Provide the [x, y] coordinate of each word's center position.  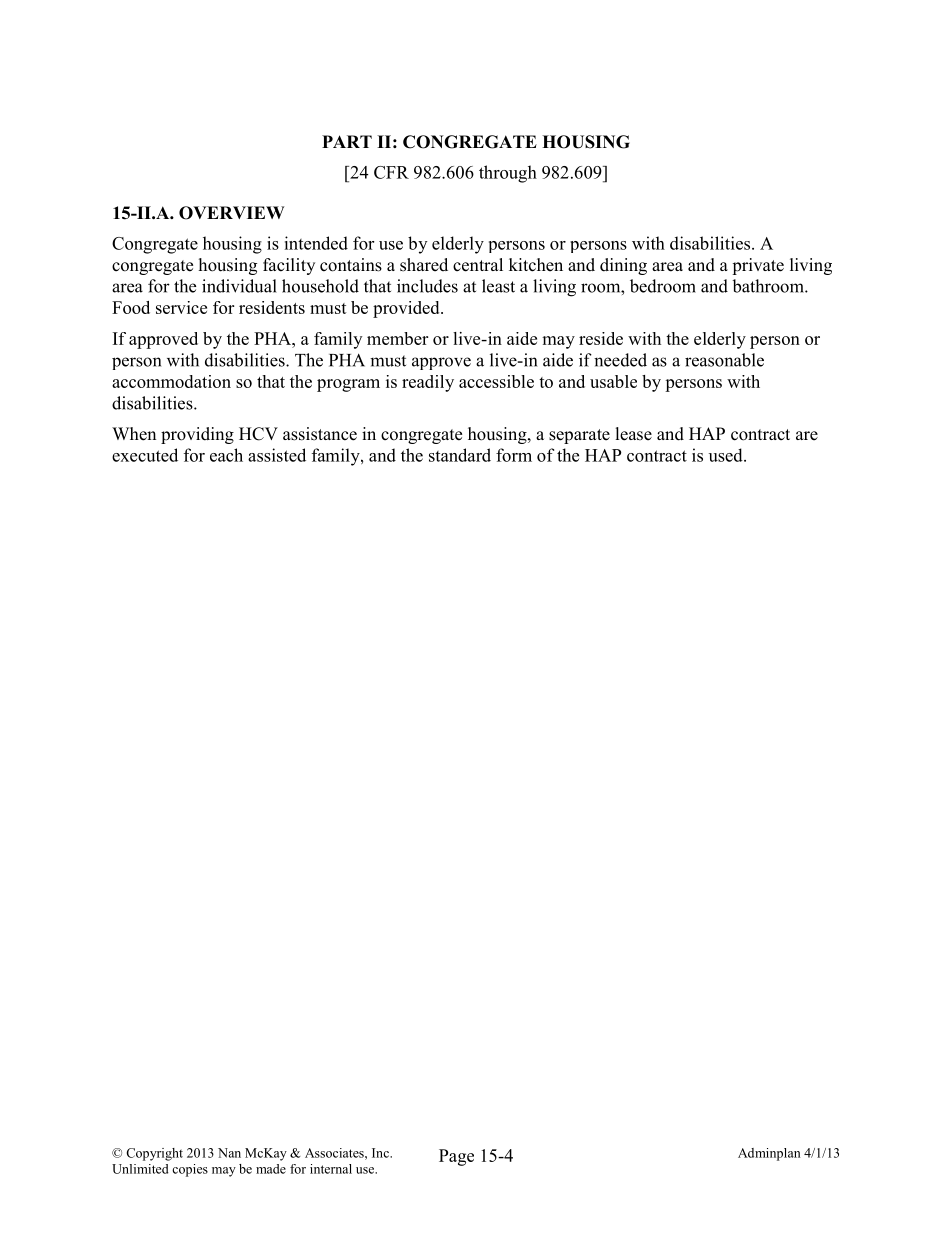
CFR [391, 172]
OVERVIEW [231, 213]
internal [331, 1169]
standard [460, 455]
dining [623, 266]
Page [456, 1157]
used [727, 455]
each [226, 455]
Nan [229, 1153]
